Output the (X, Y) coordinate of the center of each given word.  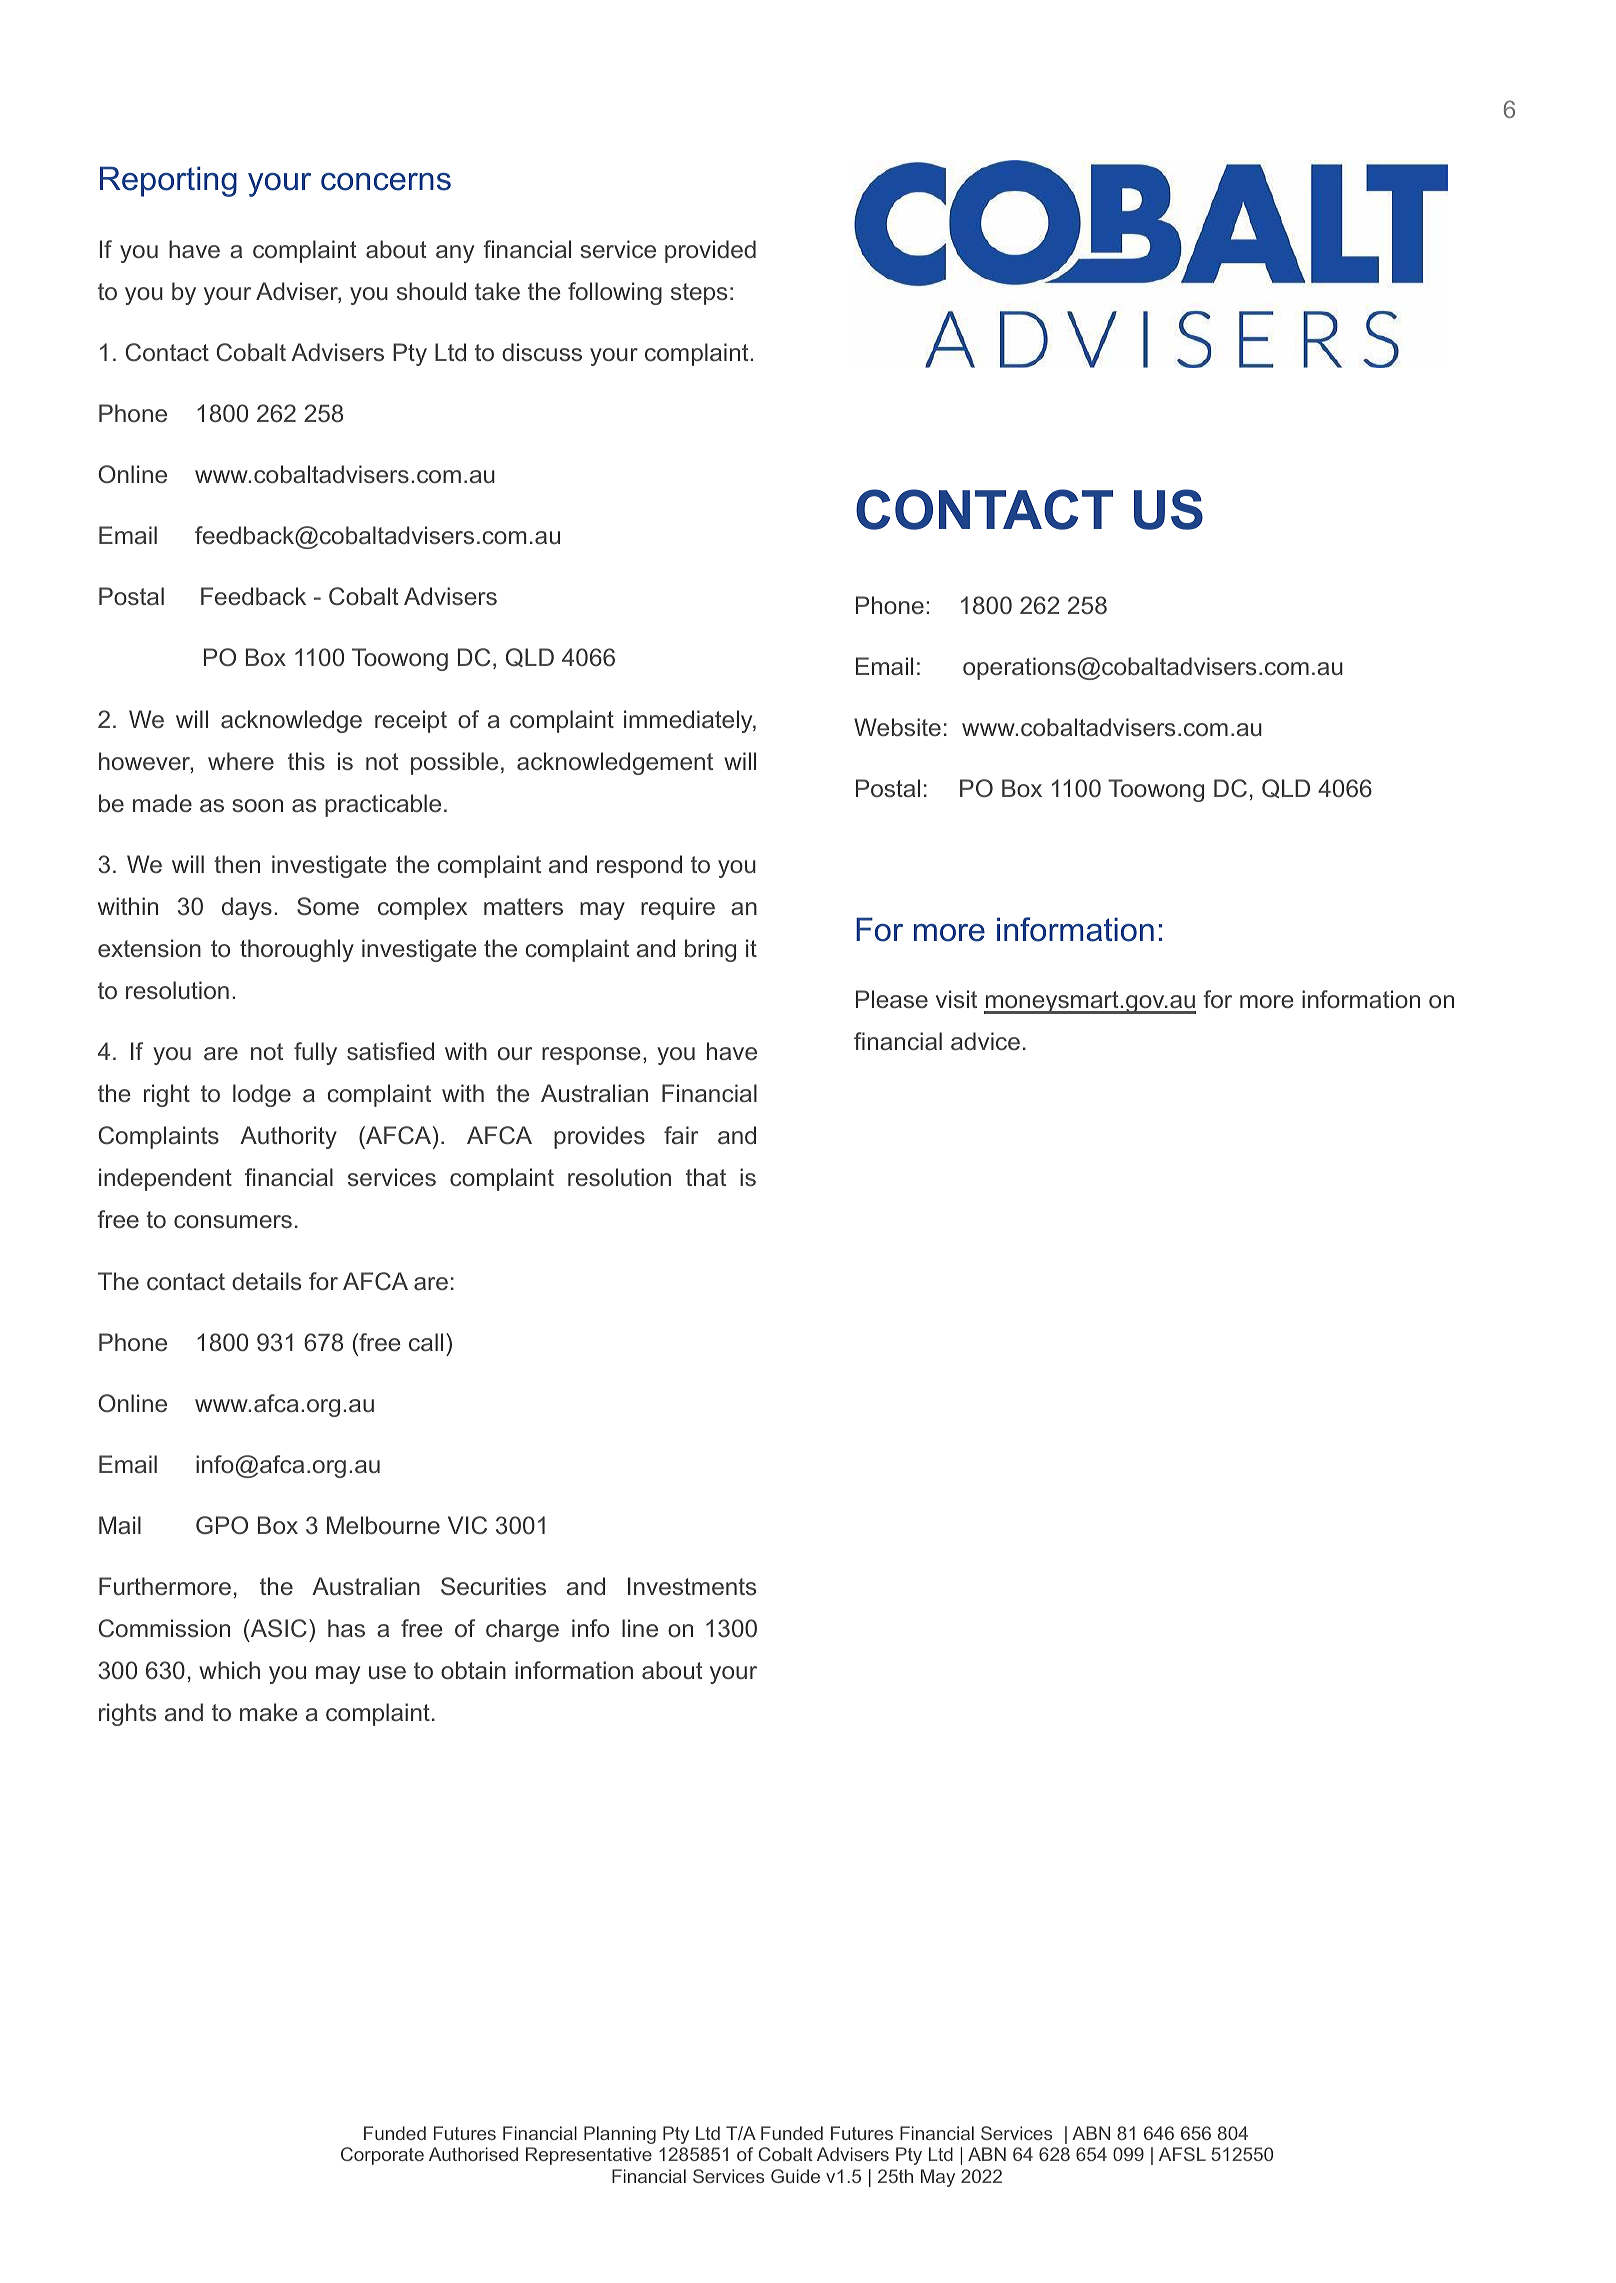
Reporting (168, 181)
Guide (795, 2176)
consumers (233, 1221)
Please (892, 999)
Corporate (382, 2156)
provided (710, 251)
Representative (589, 2156)
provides (599, 1137)
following (615, 293)
